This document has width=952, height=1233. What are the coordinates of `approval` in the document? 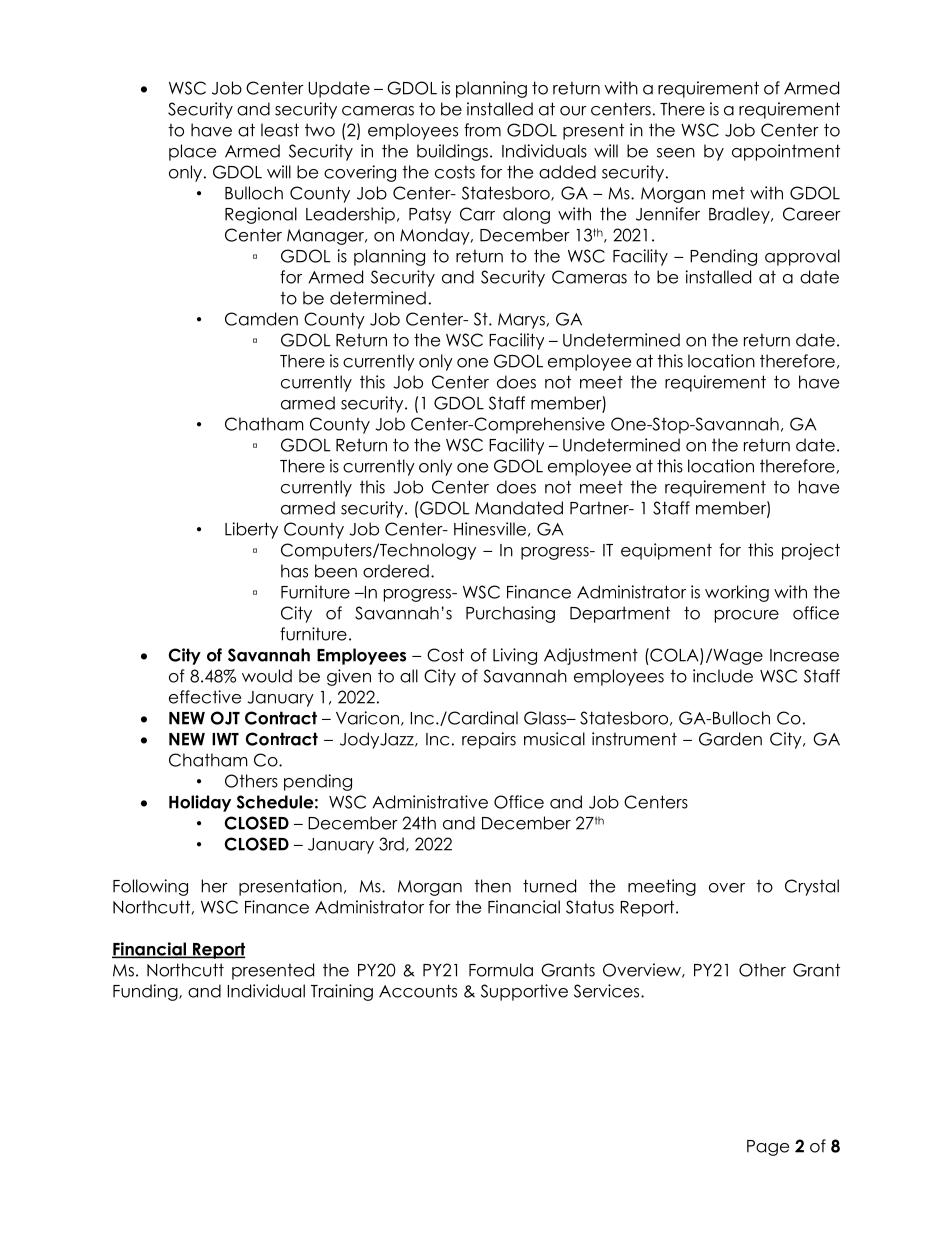 It's located at (802, 257).
